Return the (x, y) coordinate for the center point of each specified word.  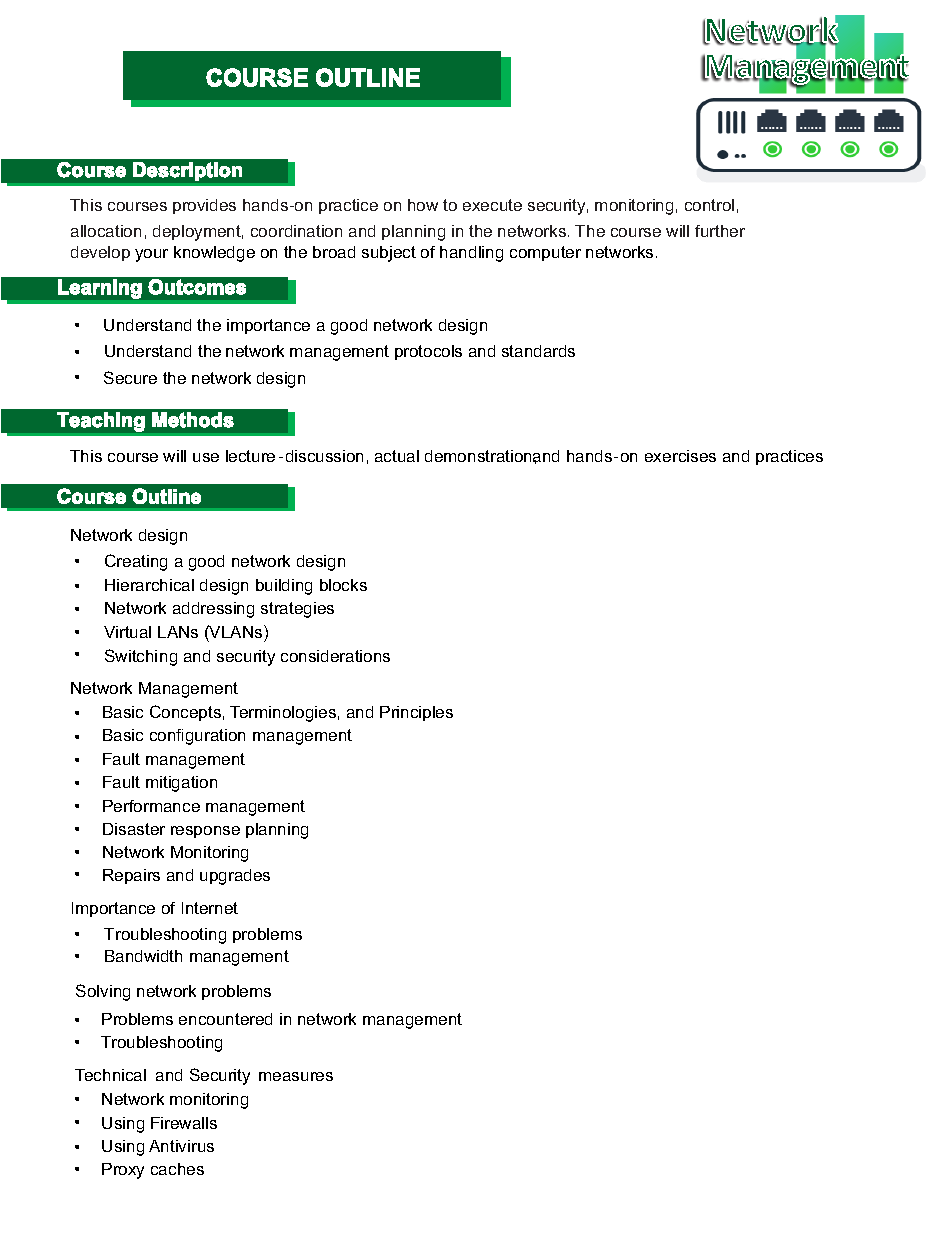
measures (296, 1076)
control (709, 205)
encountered (225, 1019)
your (151, 255)
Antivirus (181, 1146)
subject (389, 254)
